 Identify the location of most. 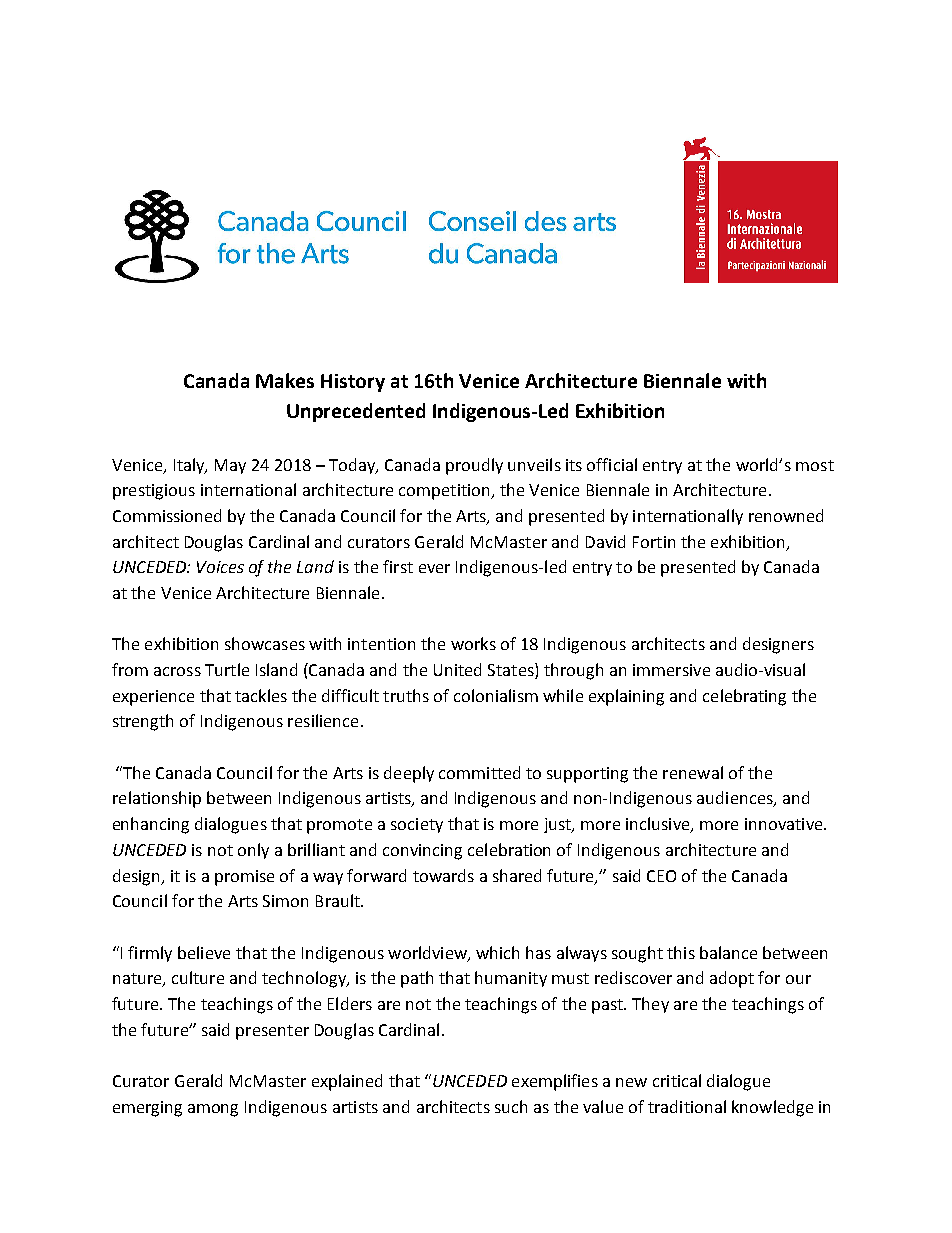
(815, 465).
